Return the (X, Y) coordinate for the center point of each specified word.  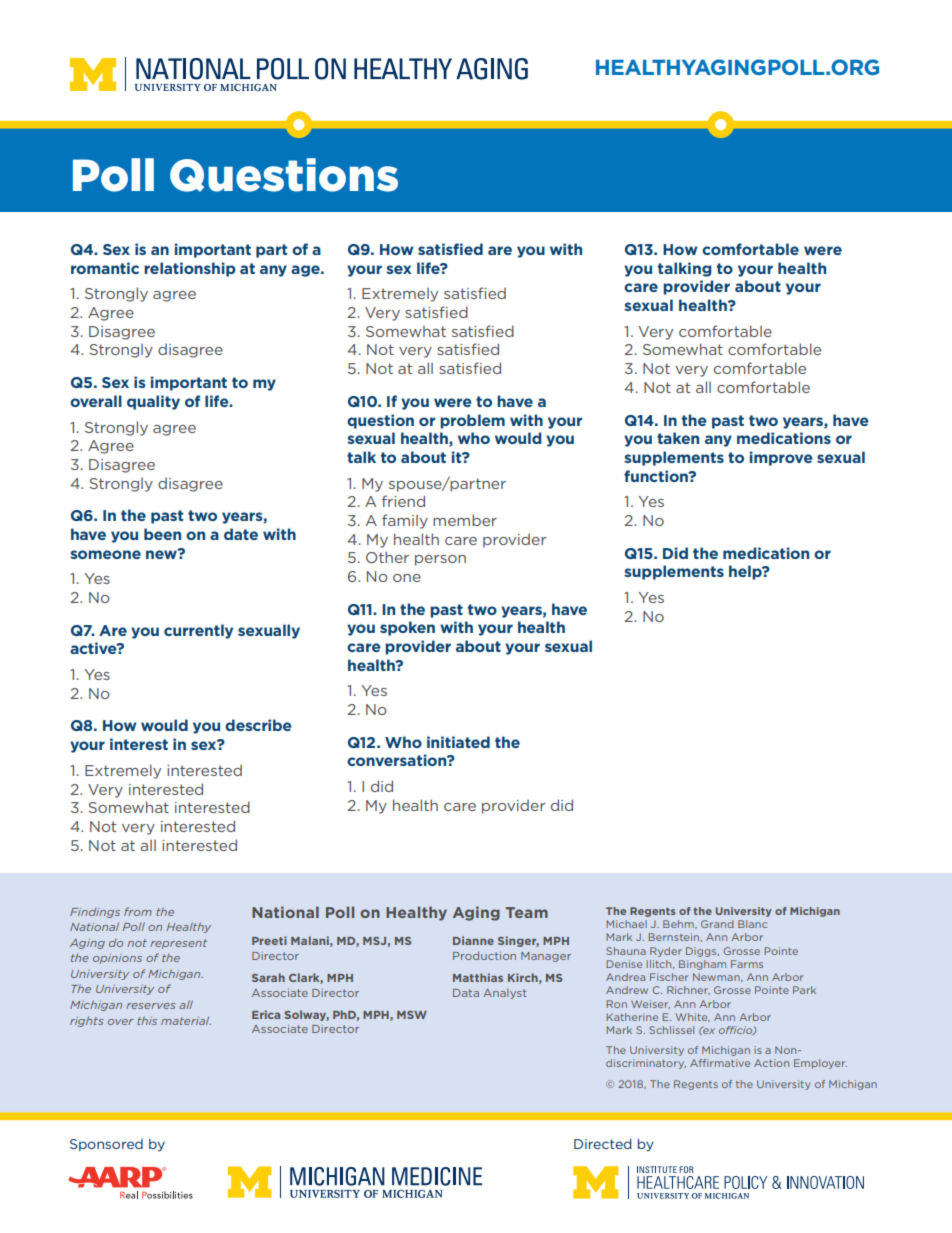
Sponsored (106, 1145)
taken (678, 438)
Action (771, 1063)
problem (472, 421)
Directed (603, 1144)
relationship (190, 269)
